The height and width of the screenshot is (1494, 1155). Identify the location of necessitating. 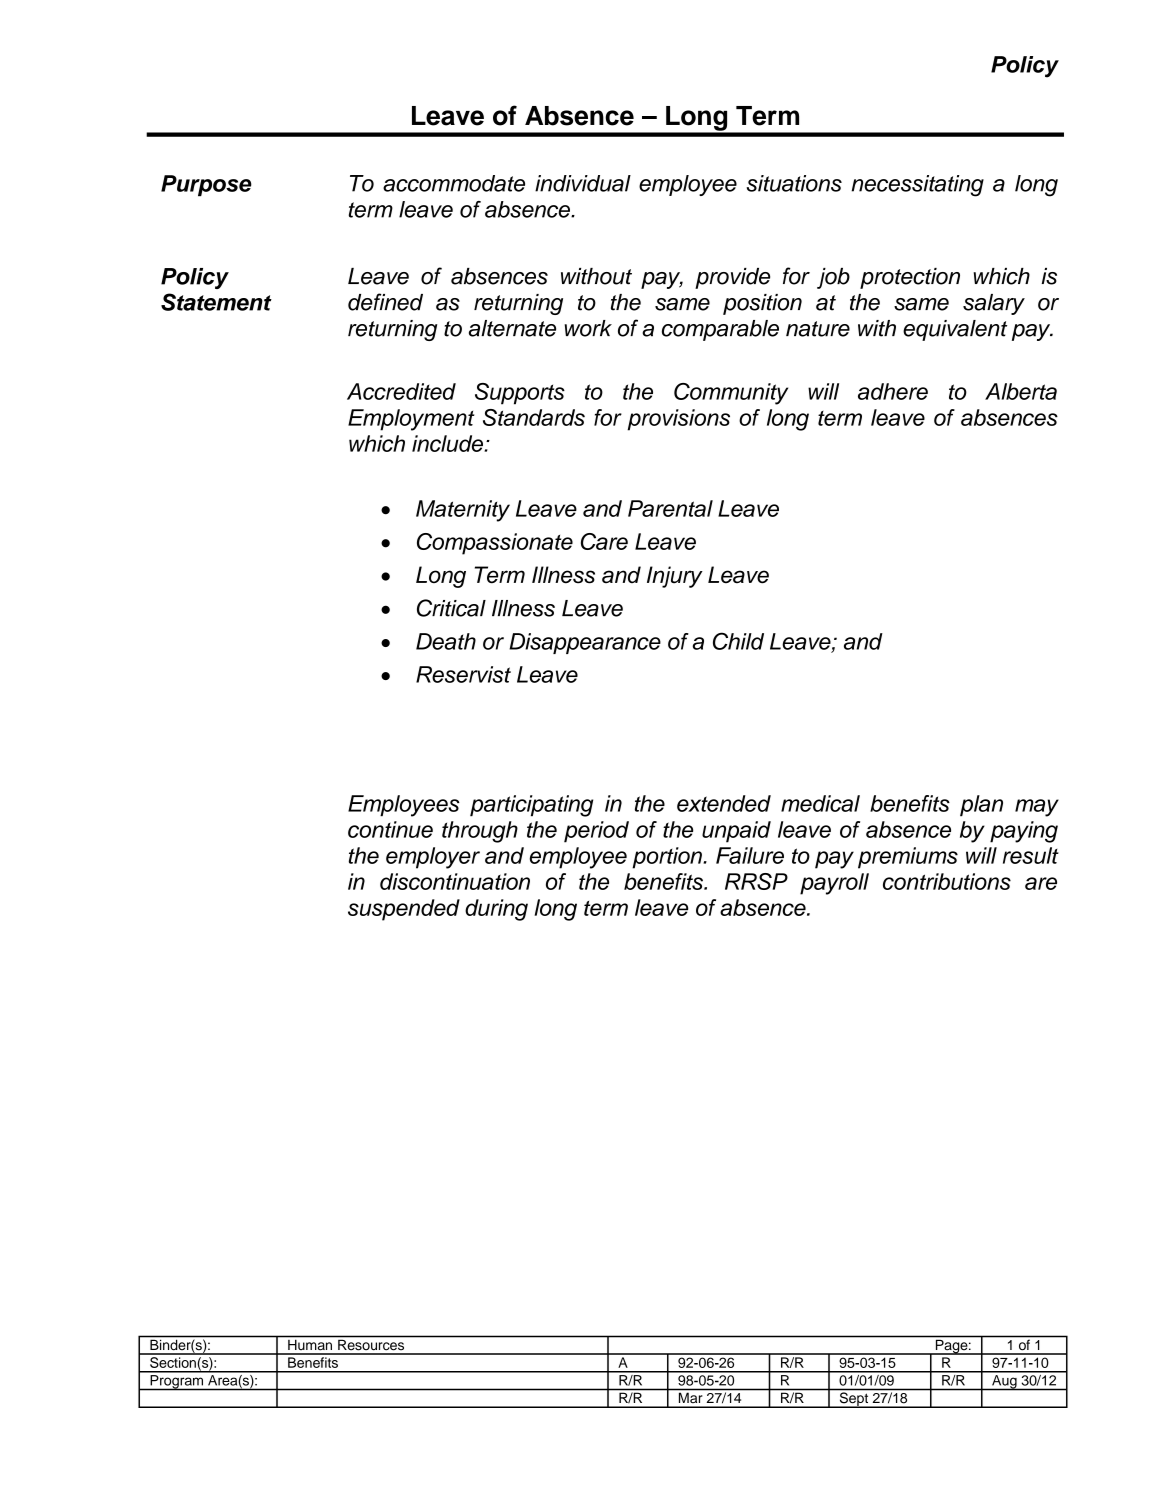
(917, 186).
